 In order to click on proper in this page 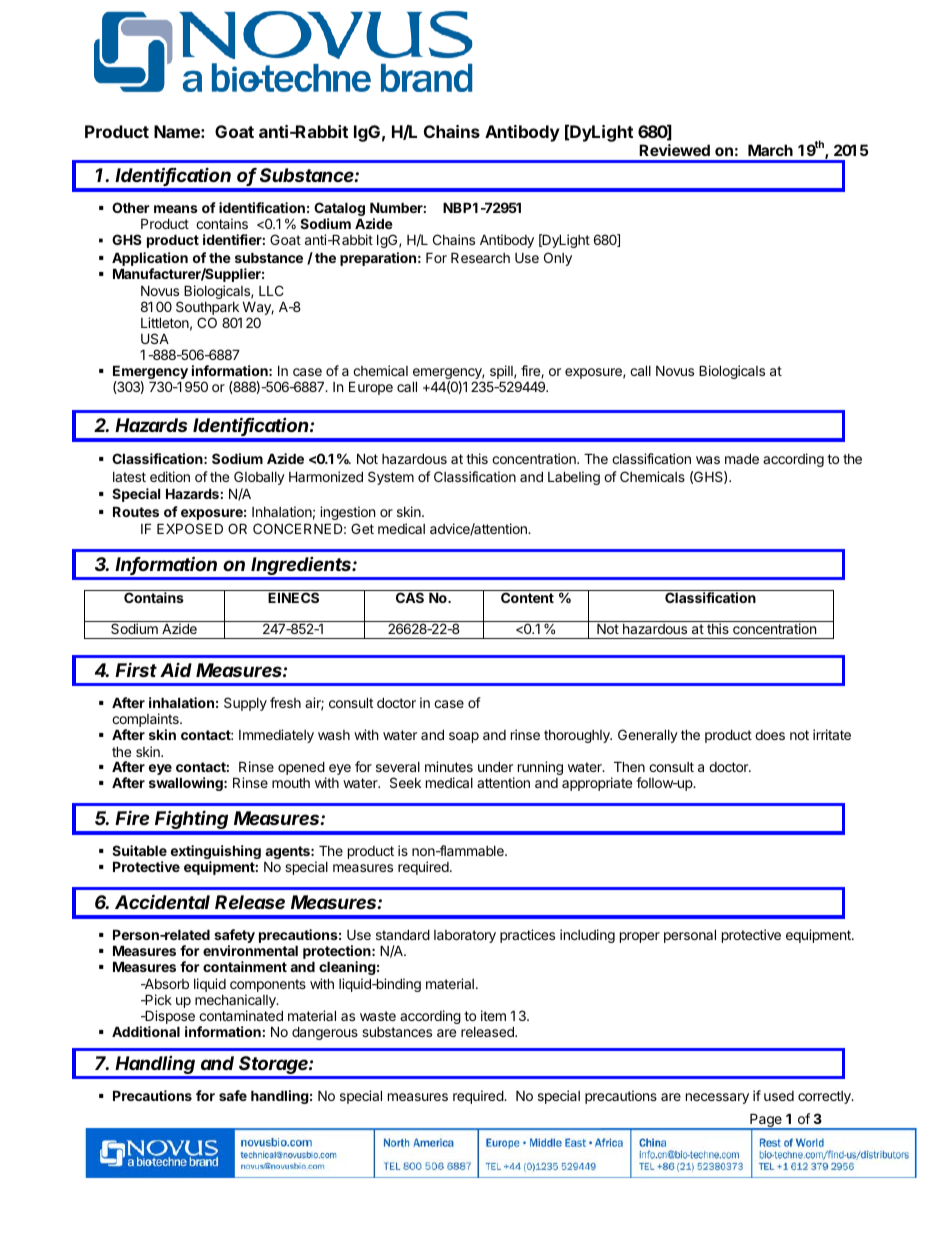, I will do `click(640, 937)`.
